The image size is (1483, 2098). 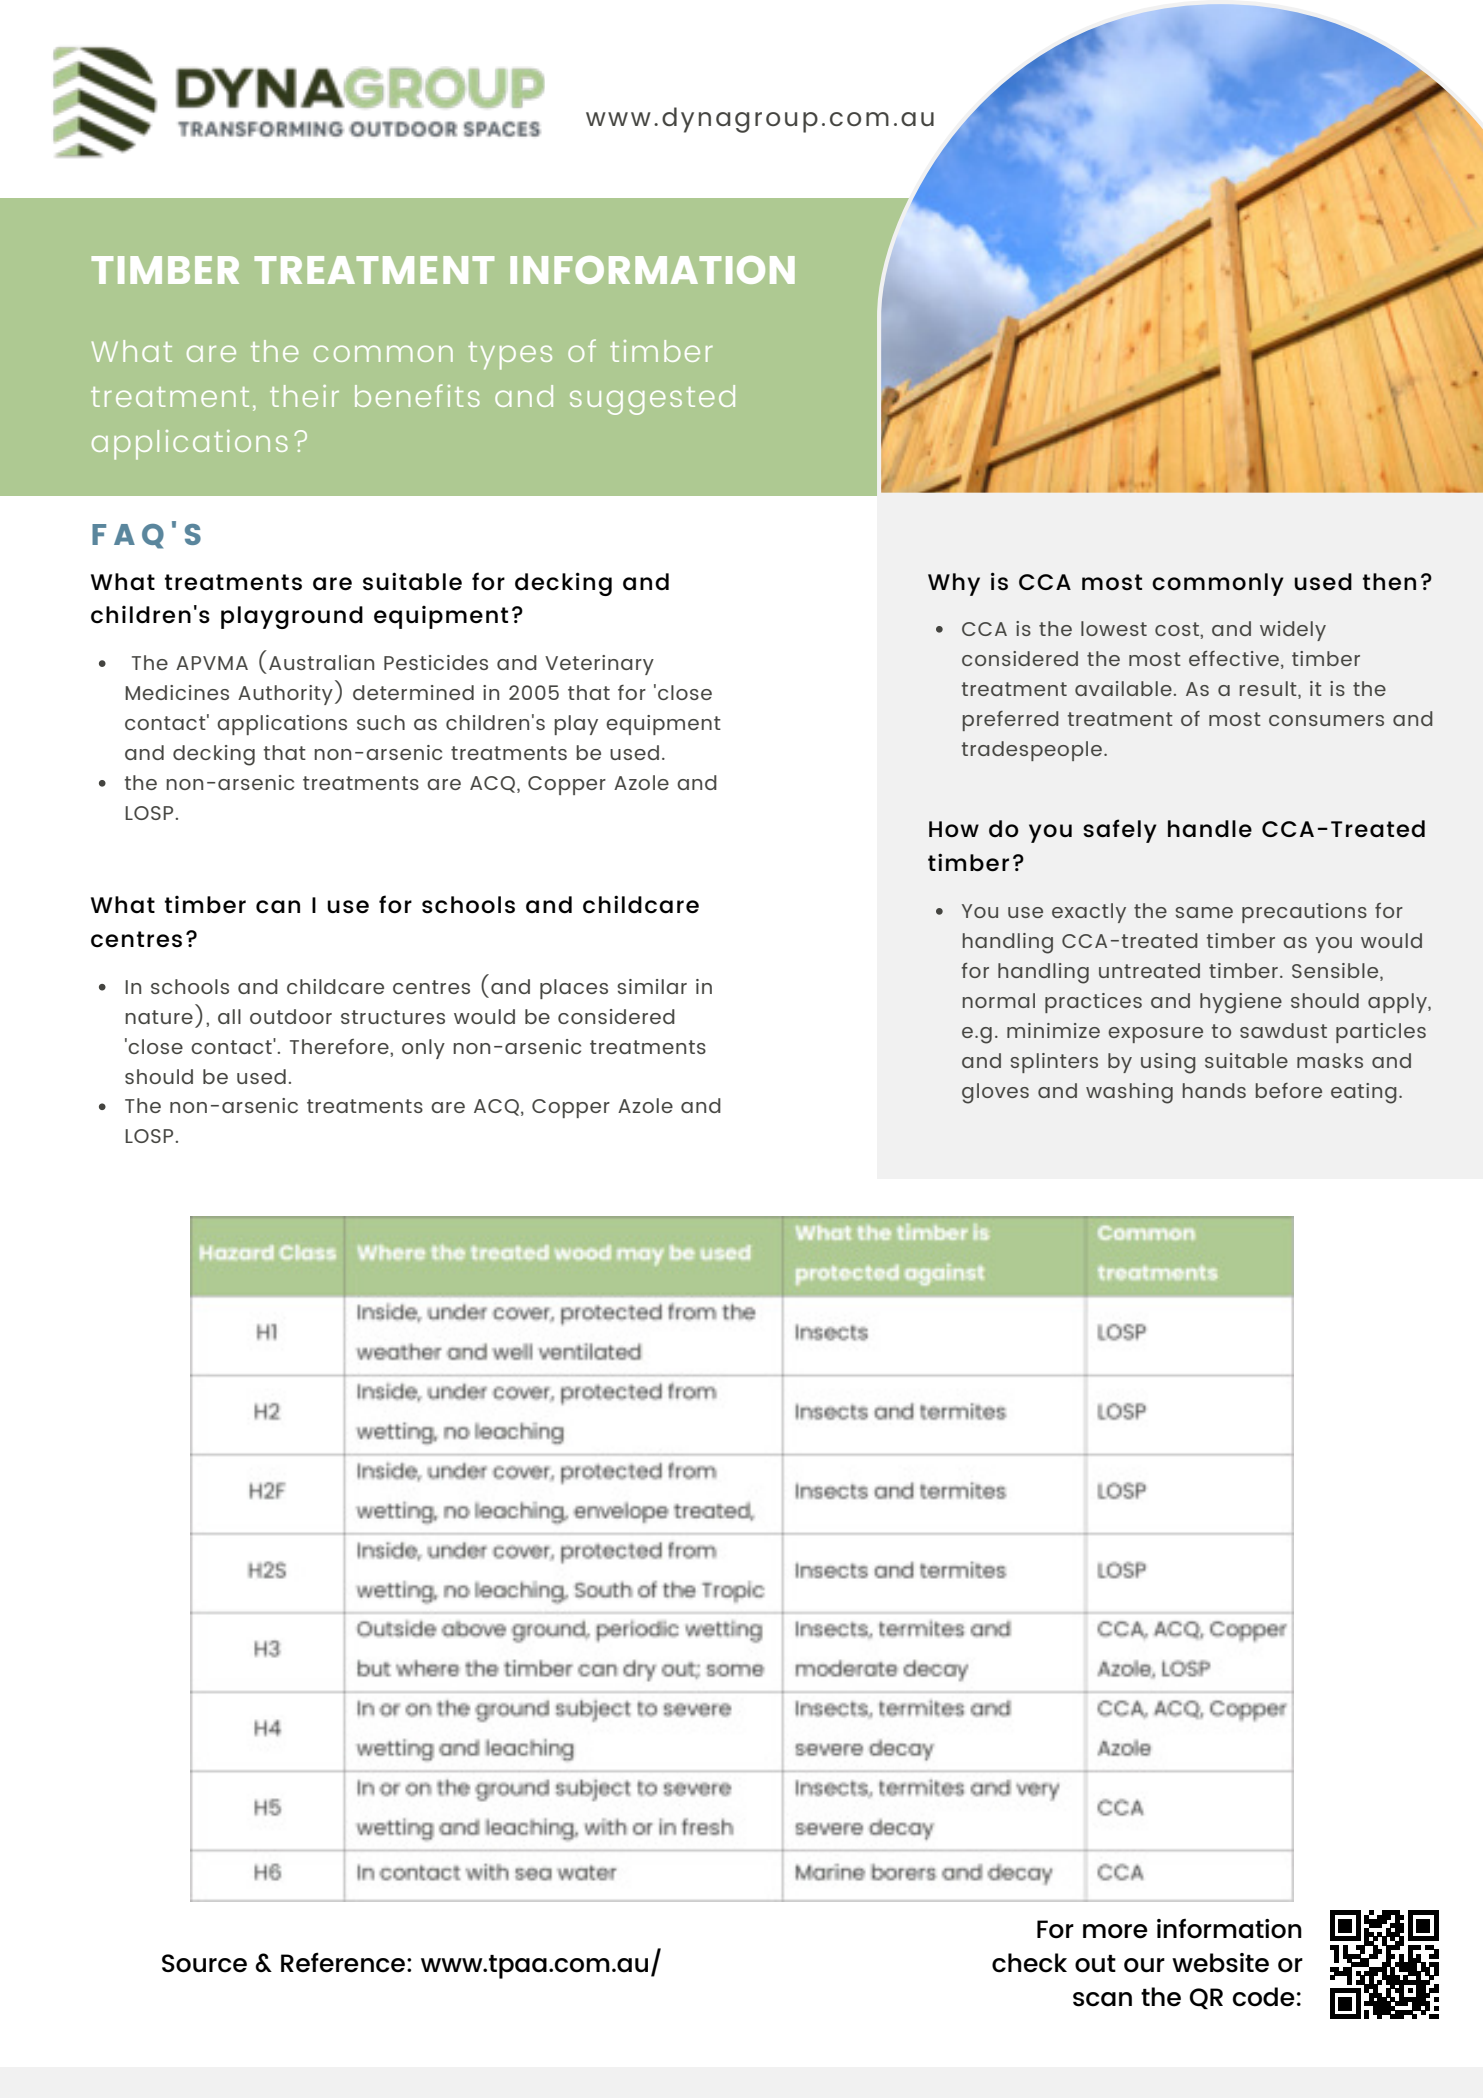 What do you see at coordinates (1029, 1963) in the image?
I see `check` at bounding box center [1029, 1963].
